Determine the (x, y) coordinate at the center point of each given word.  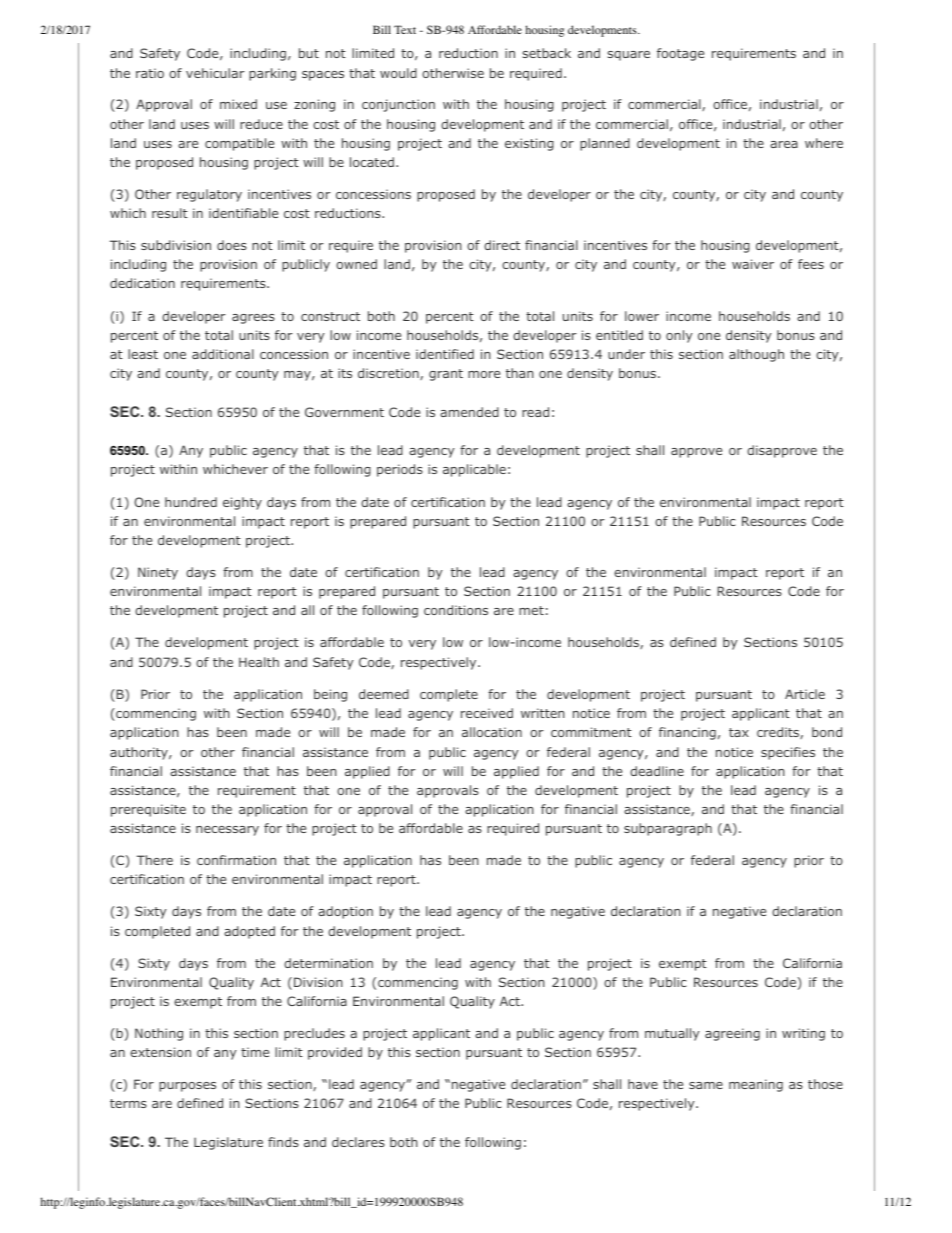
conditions (456, 610)
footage (680, 54)
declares (358, 1142)
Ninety (158, 573)
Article (805, 694)
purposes (187, 1087)
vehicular (215, 73)
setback (547, 53)
